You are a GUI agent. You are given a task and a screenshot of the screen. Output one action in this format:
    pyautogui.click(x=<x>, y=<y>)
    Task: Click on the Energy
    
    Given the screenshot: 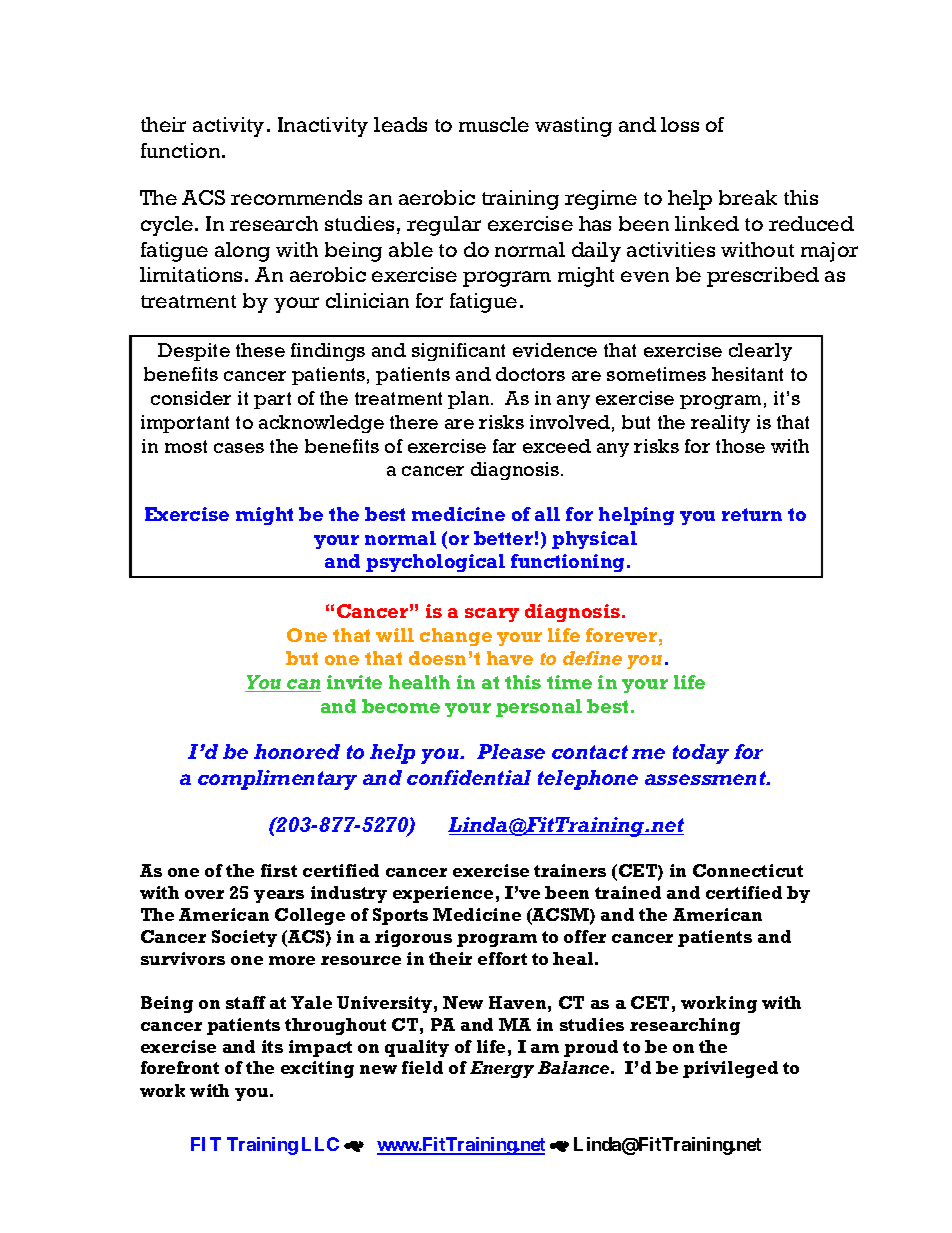 What is the action you would take?
    pyautogui.click(x=502, y=1069)
